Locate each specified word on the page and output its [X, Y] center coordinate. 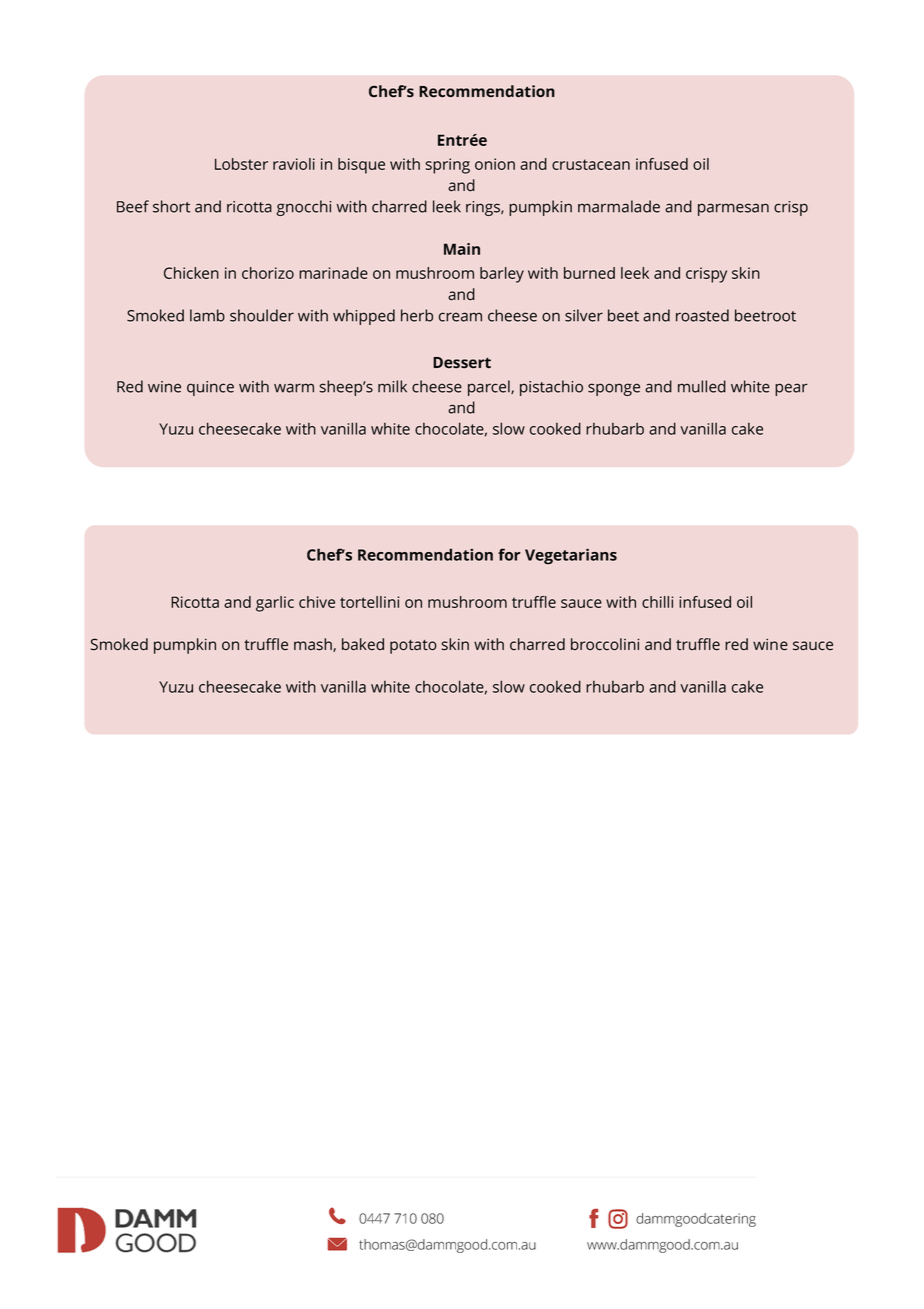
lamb [207, 315]
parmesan [733, 209]
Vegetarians [571, 556]
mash [314, 645]
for [509, 554]
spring [447, 166]
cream [460, 317]
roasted [702, 315]
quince [210, 388]
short [171, 206]
